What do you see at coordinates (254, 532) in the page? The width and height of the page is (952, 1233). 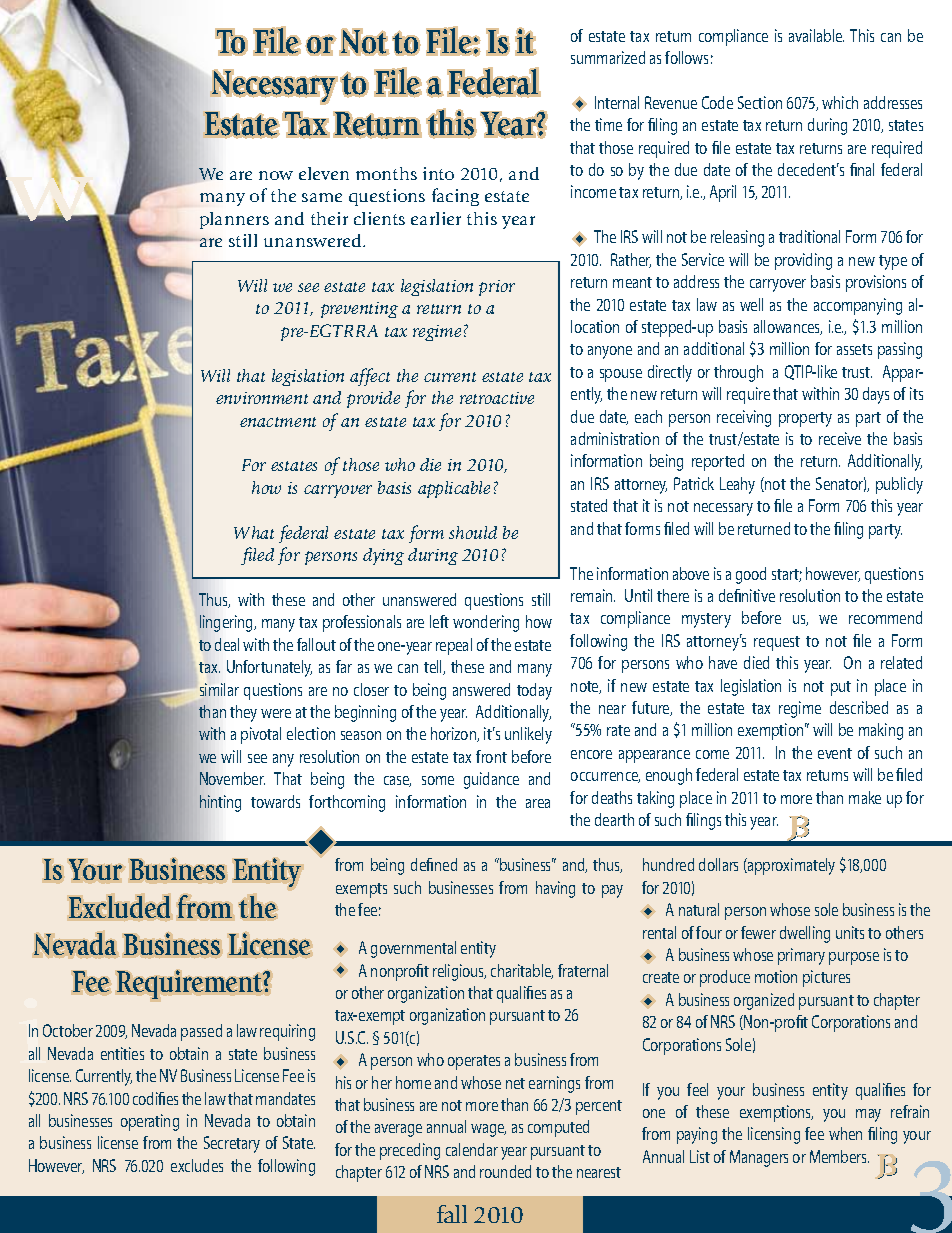 I see `What` at bounding box center [254, 532].
